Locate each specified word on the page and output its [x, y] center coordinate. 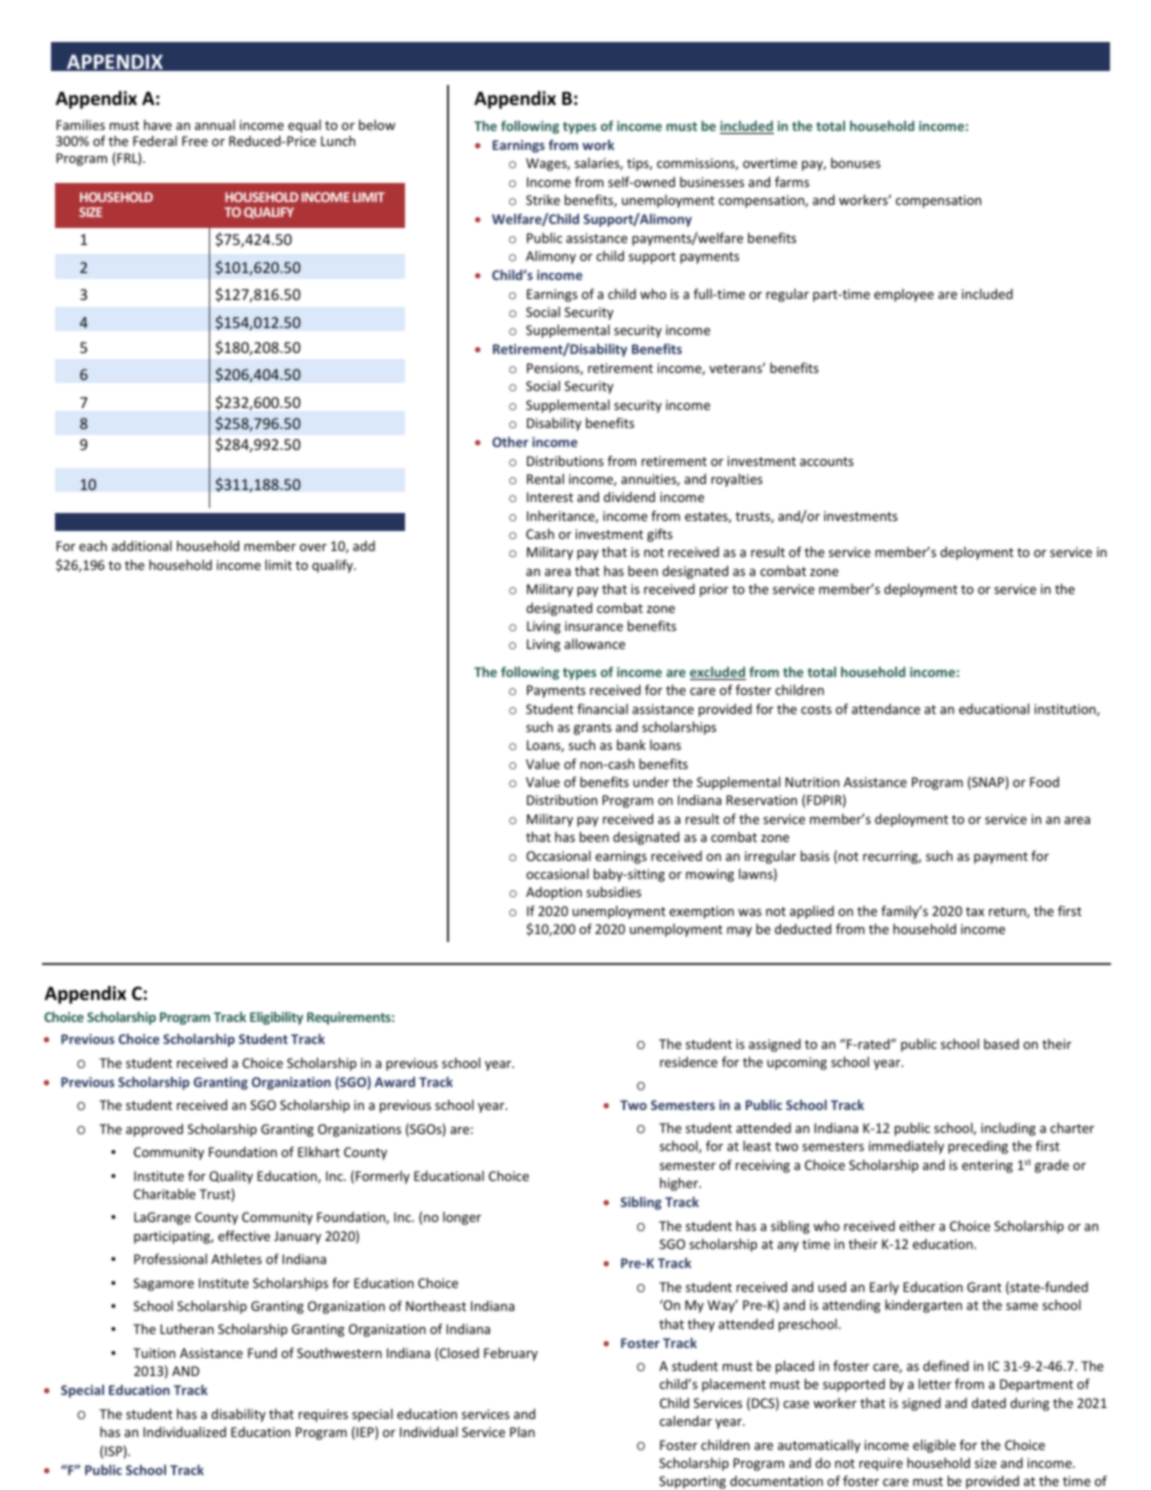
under [651, 781]
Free [195, 141]
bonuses [856, 163]
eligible [934, 1446]
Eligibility [276, 1018]
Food [1044, 782]
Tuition [154, 1353]
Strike [543, 200]
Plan [522, 1431]
